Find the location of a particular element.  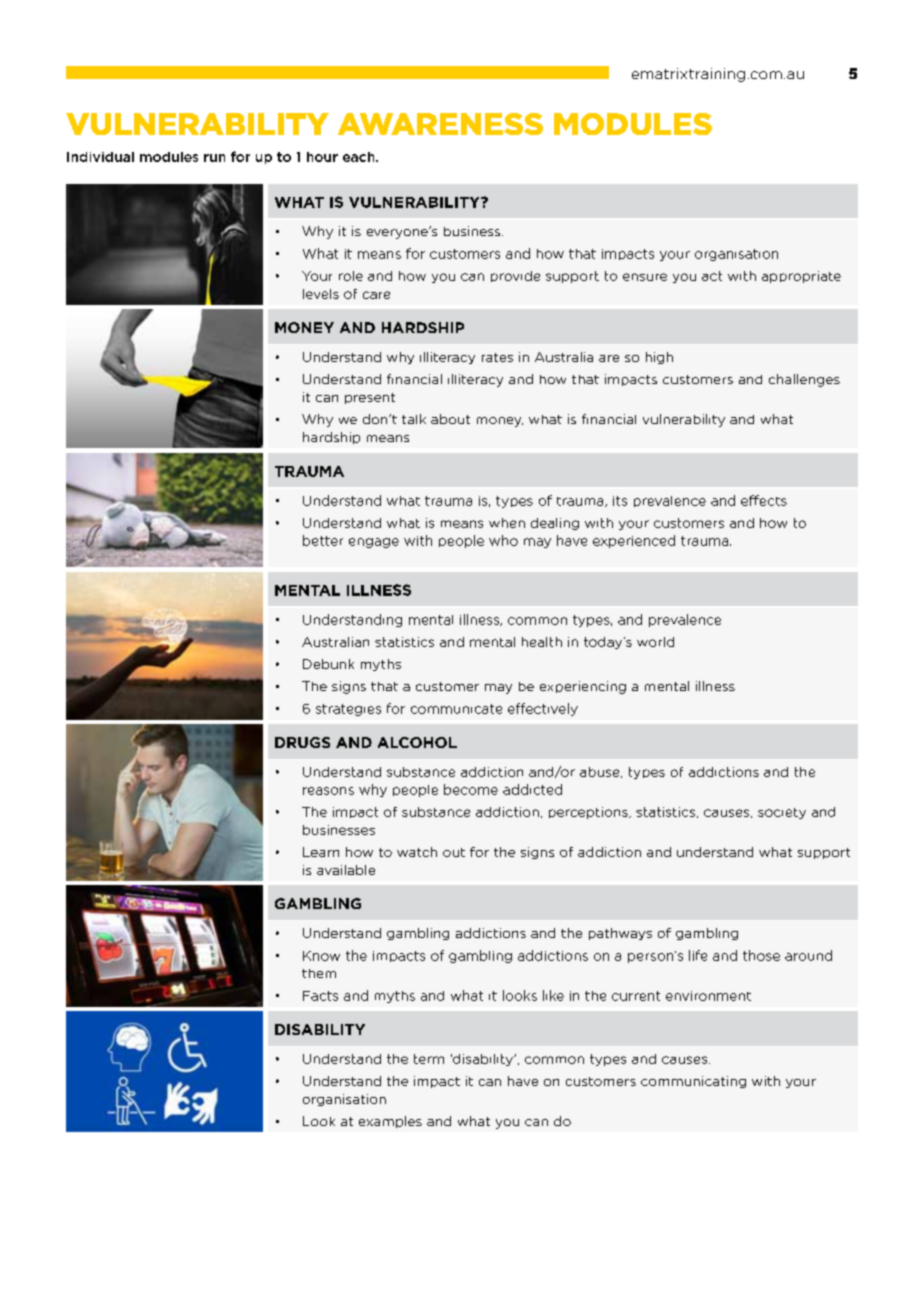

term is located at coordinates (429, 1059).
